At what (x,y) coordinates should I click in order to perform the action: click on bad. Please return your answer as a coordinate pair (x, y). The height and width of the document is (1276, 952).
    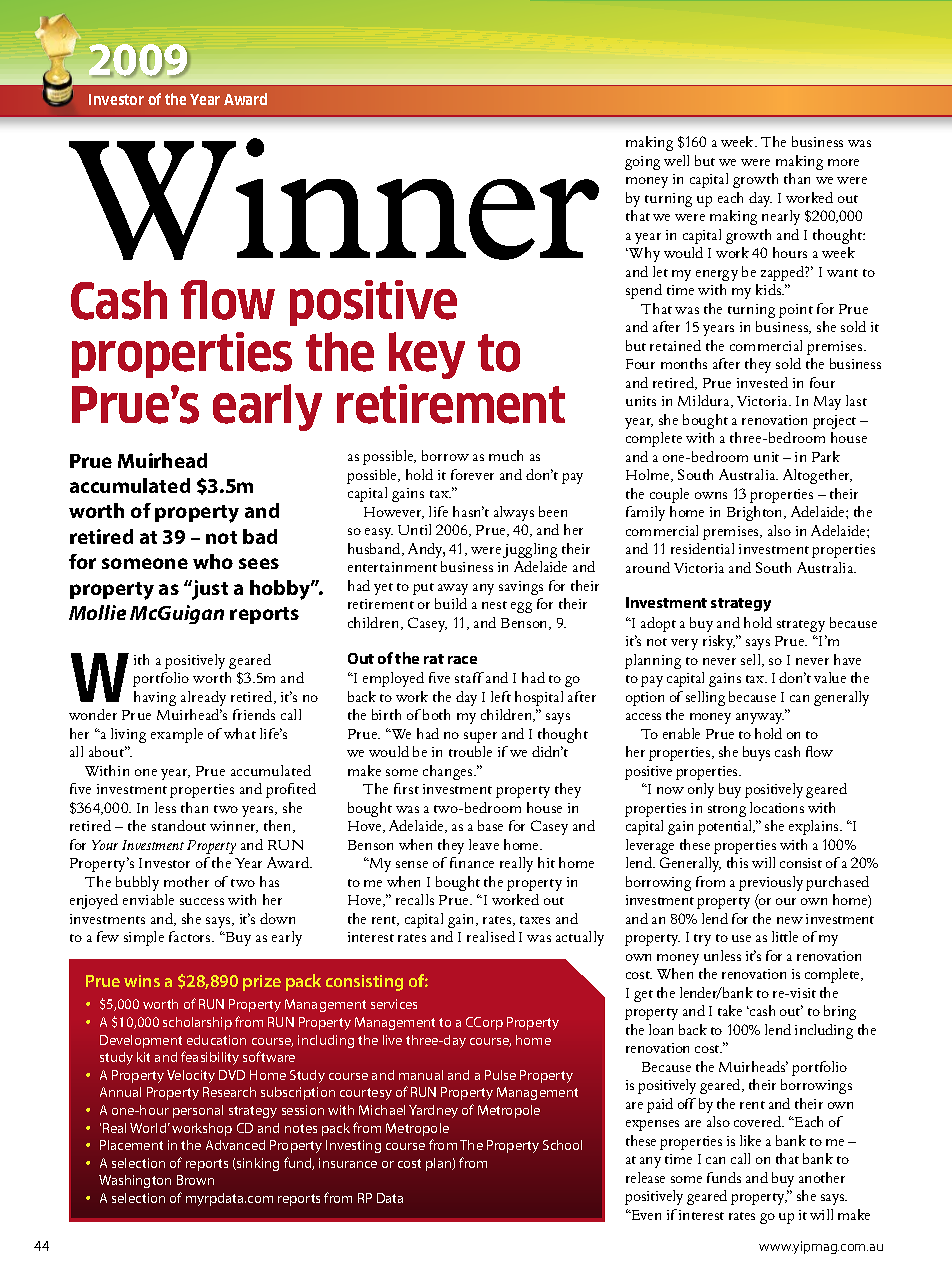
    Looking at the image, I should click on (260, 536).
